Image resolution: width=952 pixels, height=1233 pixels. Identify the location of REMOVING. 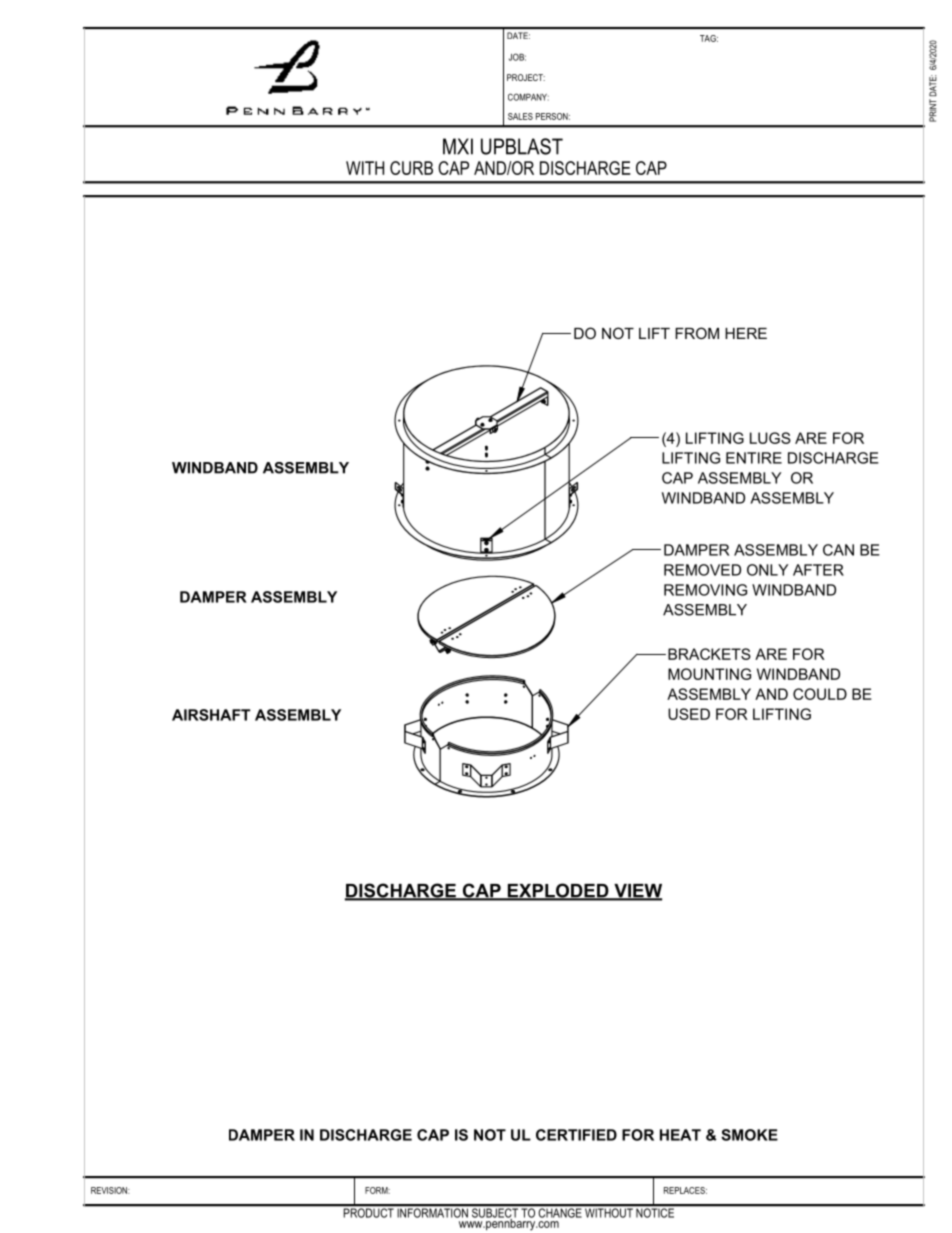
(705, 590).
